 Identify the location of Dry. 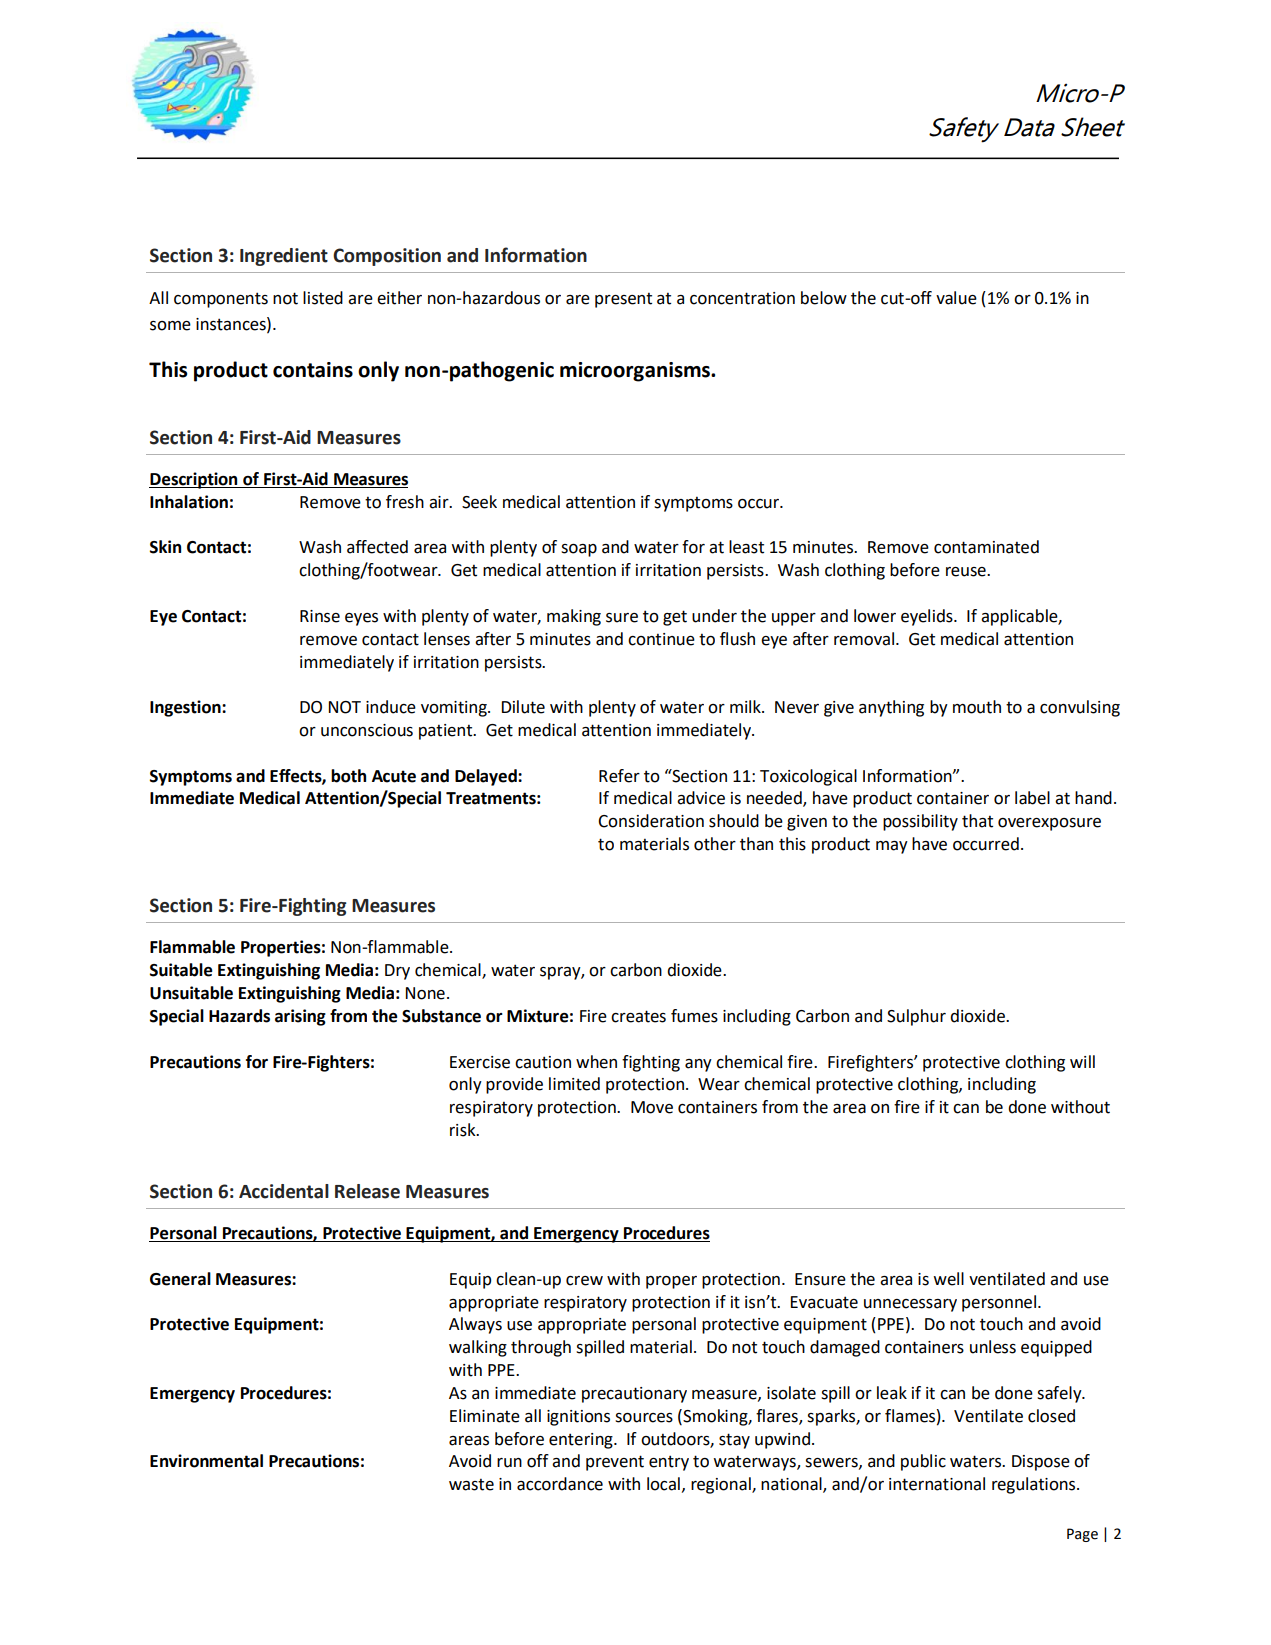
(397, 972).
